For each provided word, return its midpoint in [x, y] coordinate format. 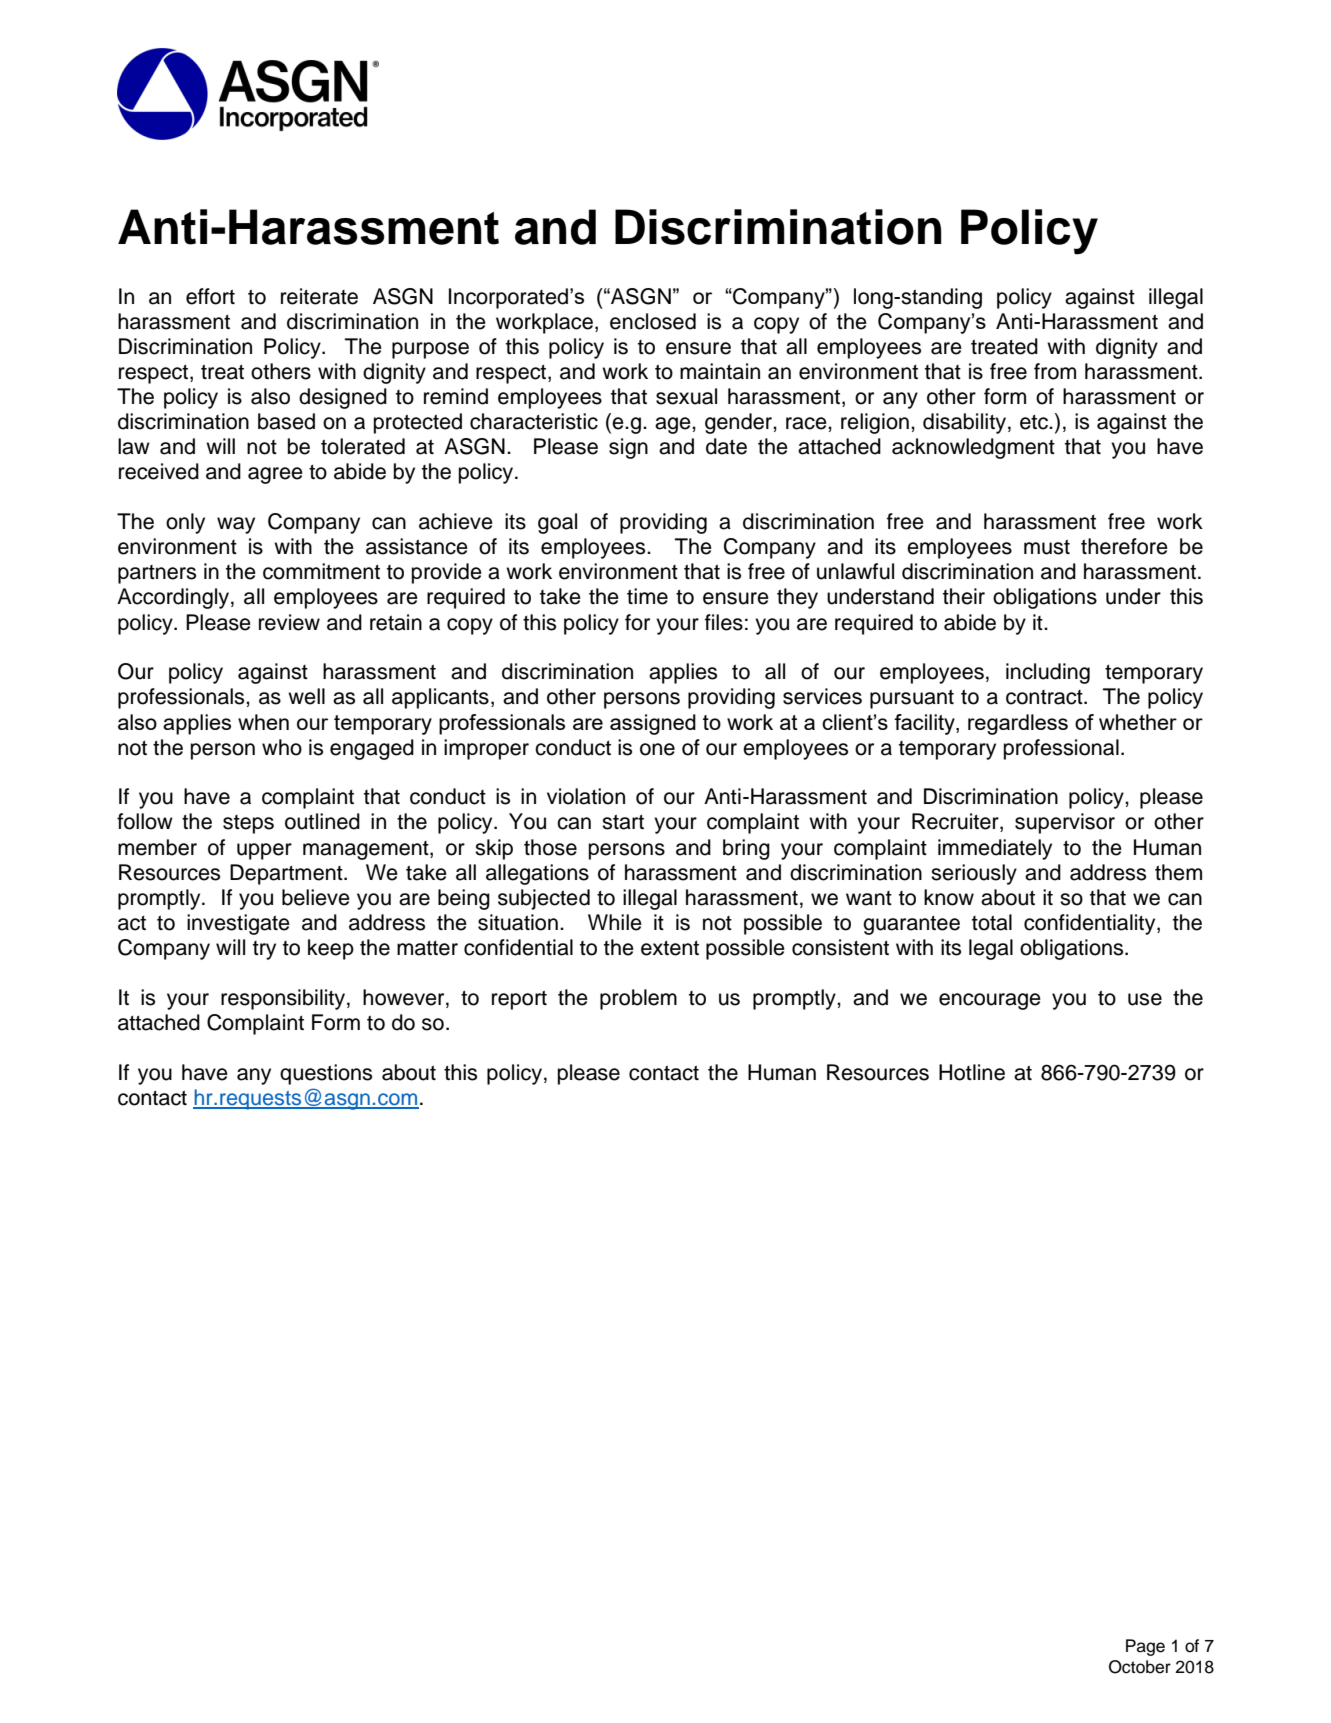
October [1140, 1667]
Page [1145, 1647]
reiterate [319, 296]
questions [326, 1074]
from [1055, 371]
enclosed [653, 321]
